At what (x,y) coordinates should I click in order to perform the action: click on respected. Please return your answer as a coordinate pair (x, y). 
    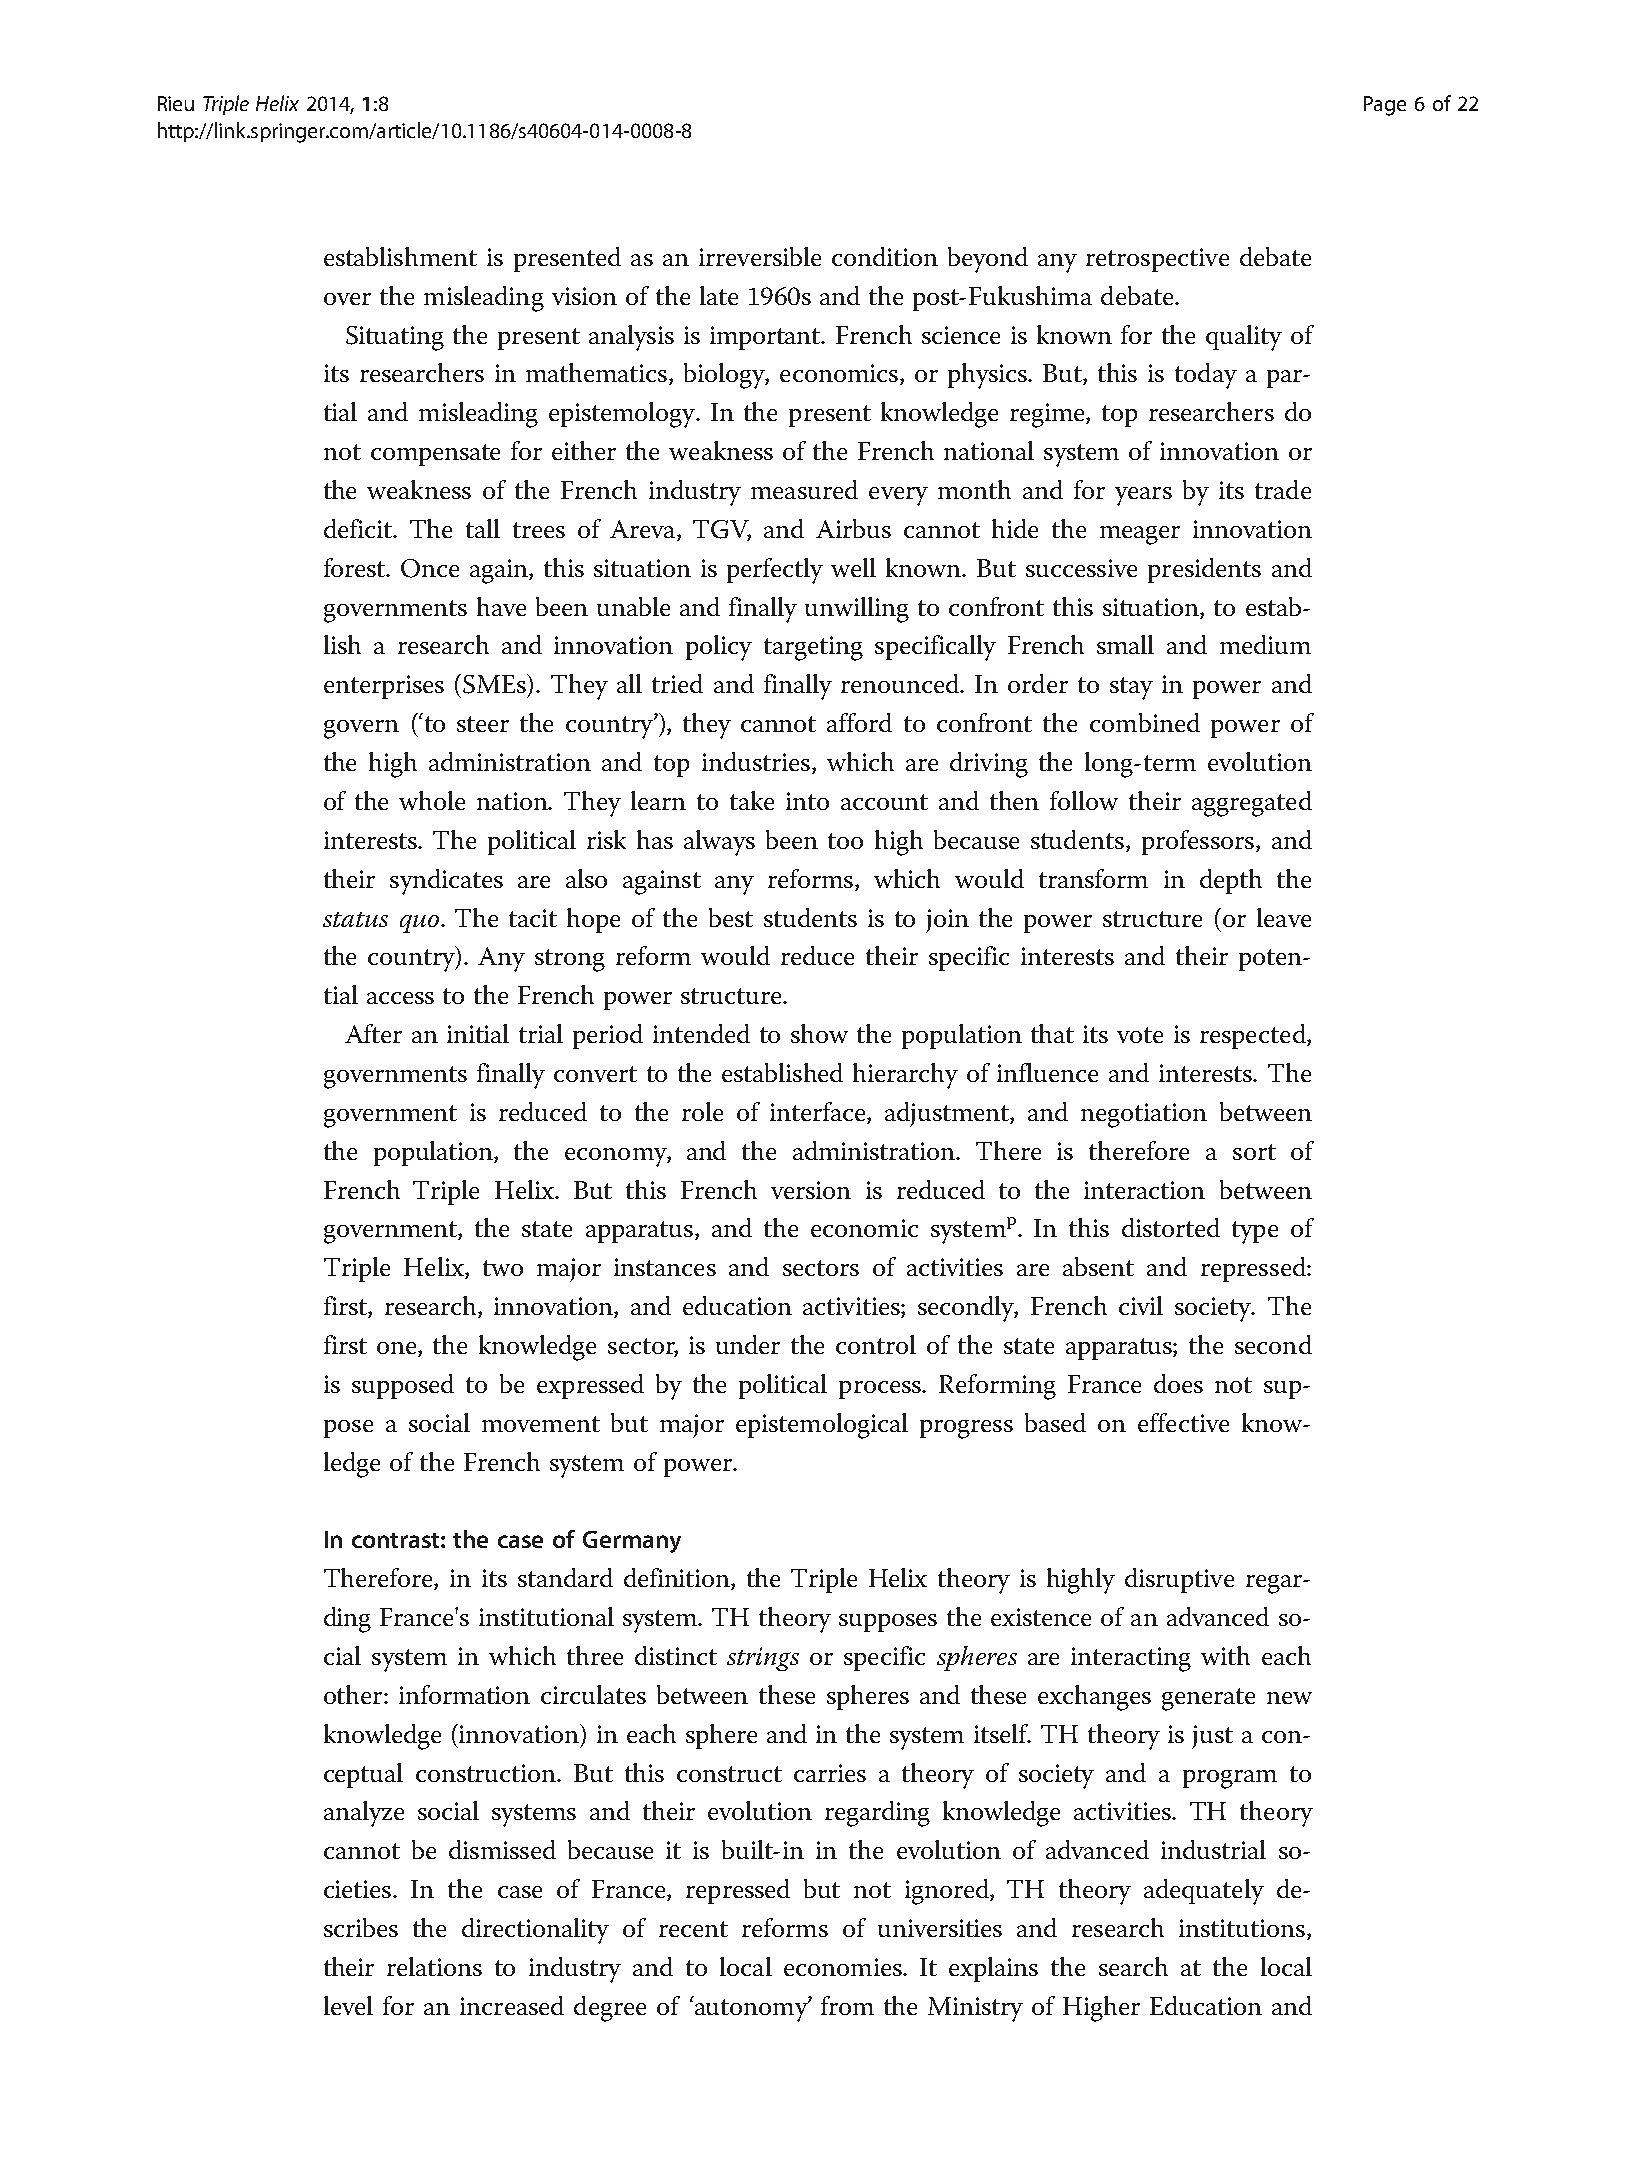
    Looking at the image, I should click on (1254, 1036).
